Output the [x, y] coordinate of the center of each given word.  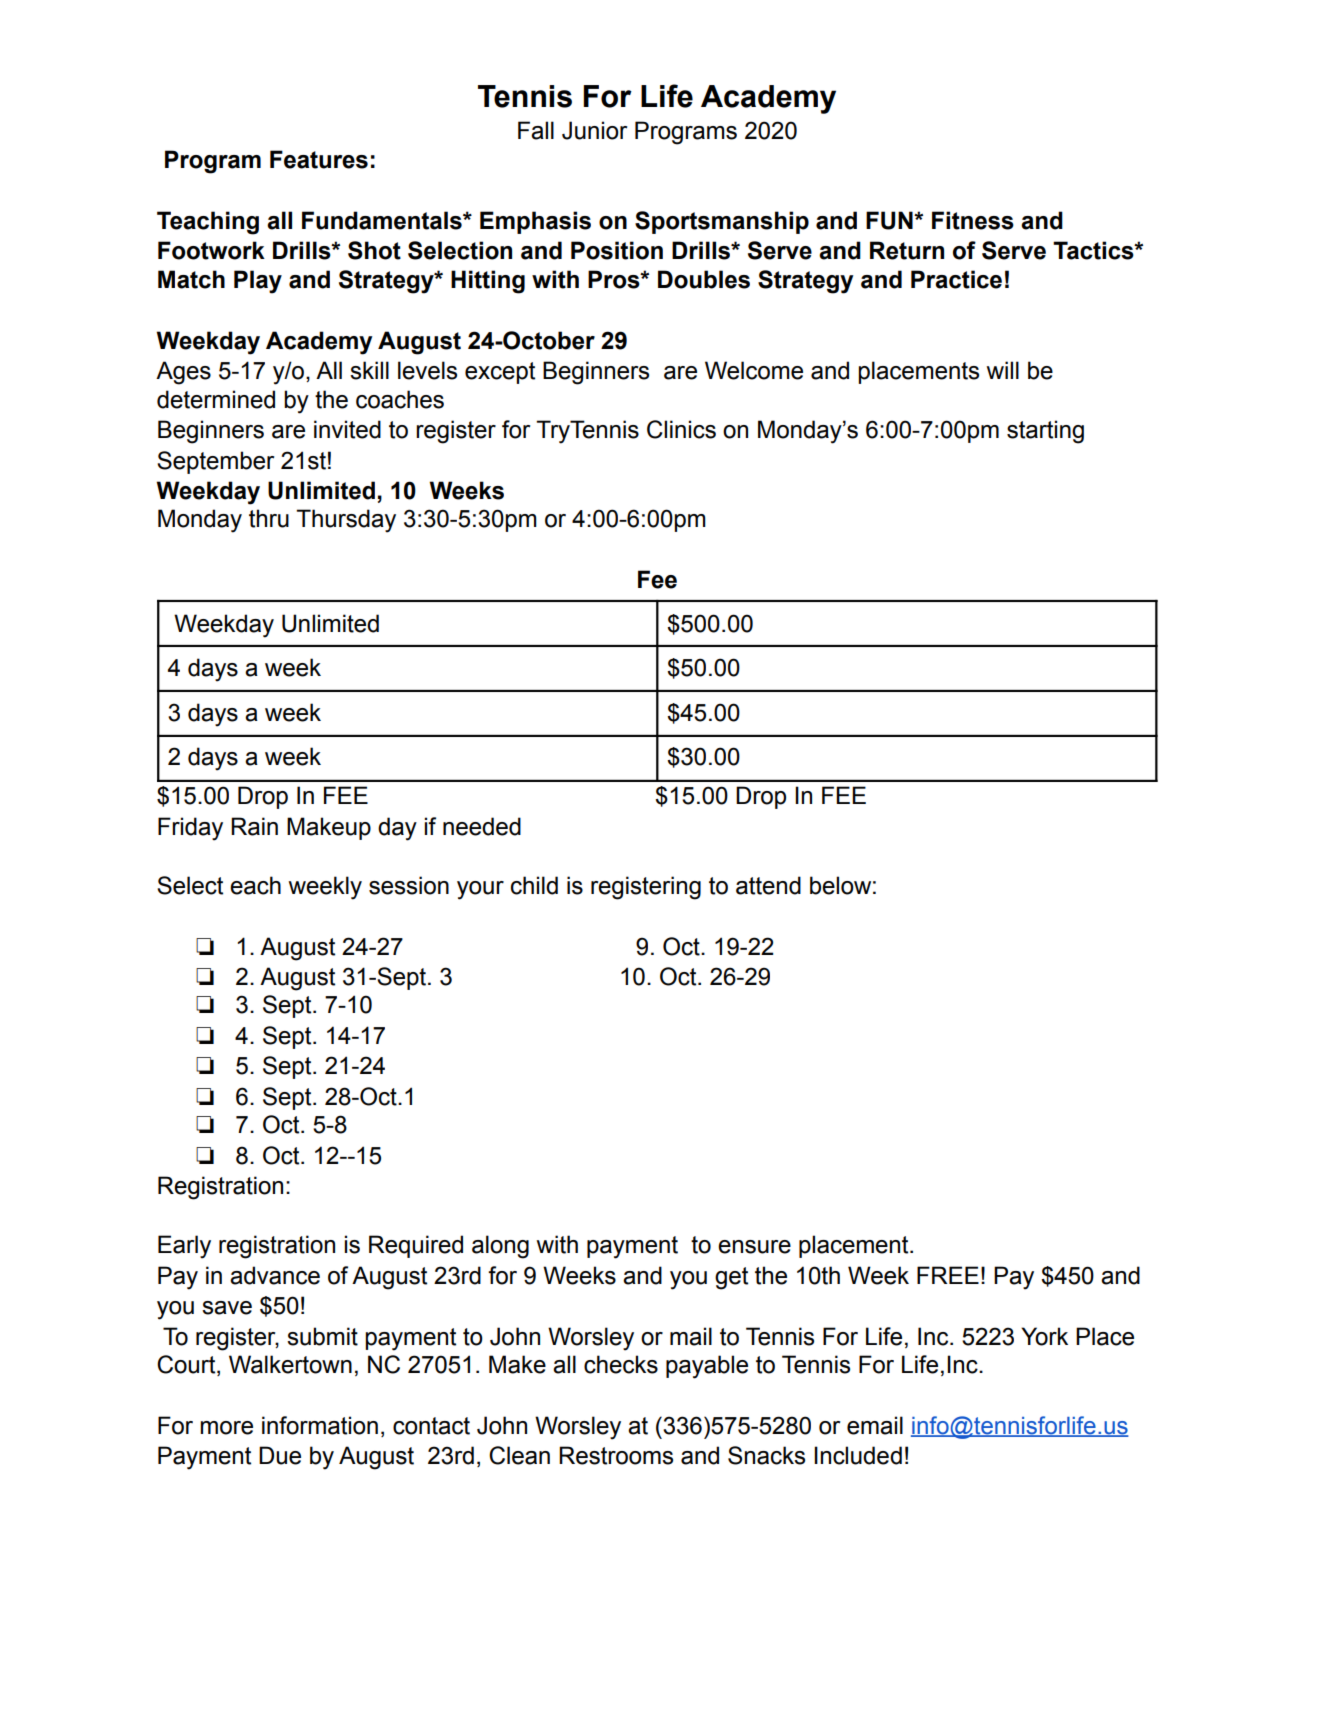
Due [280, 1455]
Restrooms [616, 1455]
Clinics [681, 429]
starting [1045, 432]
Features [319, 159]
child [534, 885]
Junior [594, 130]
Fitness [973, 220]
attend [768, 885]
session [409, 885]
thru [269, 518]
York [1044, 1336]
